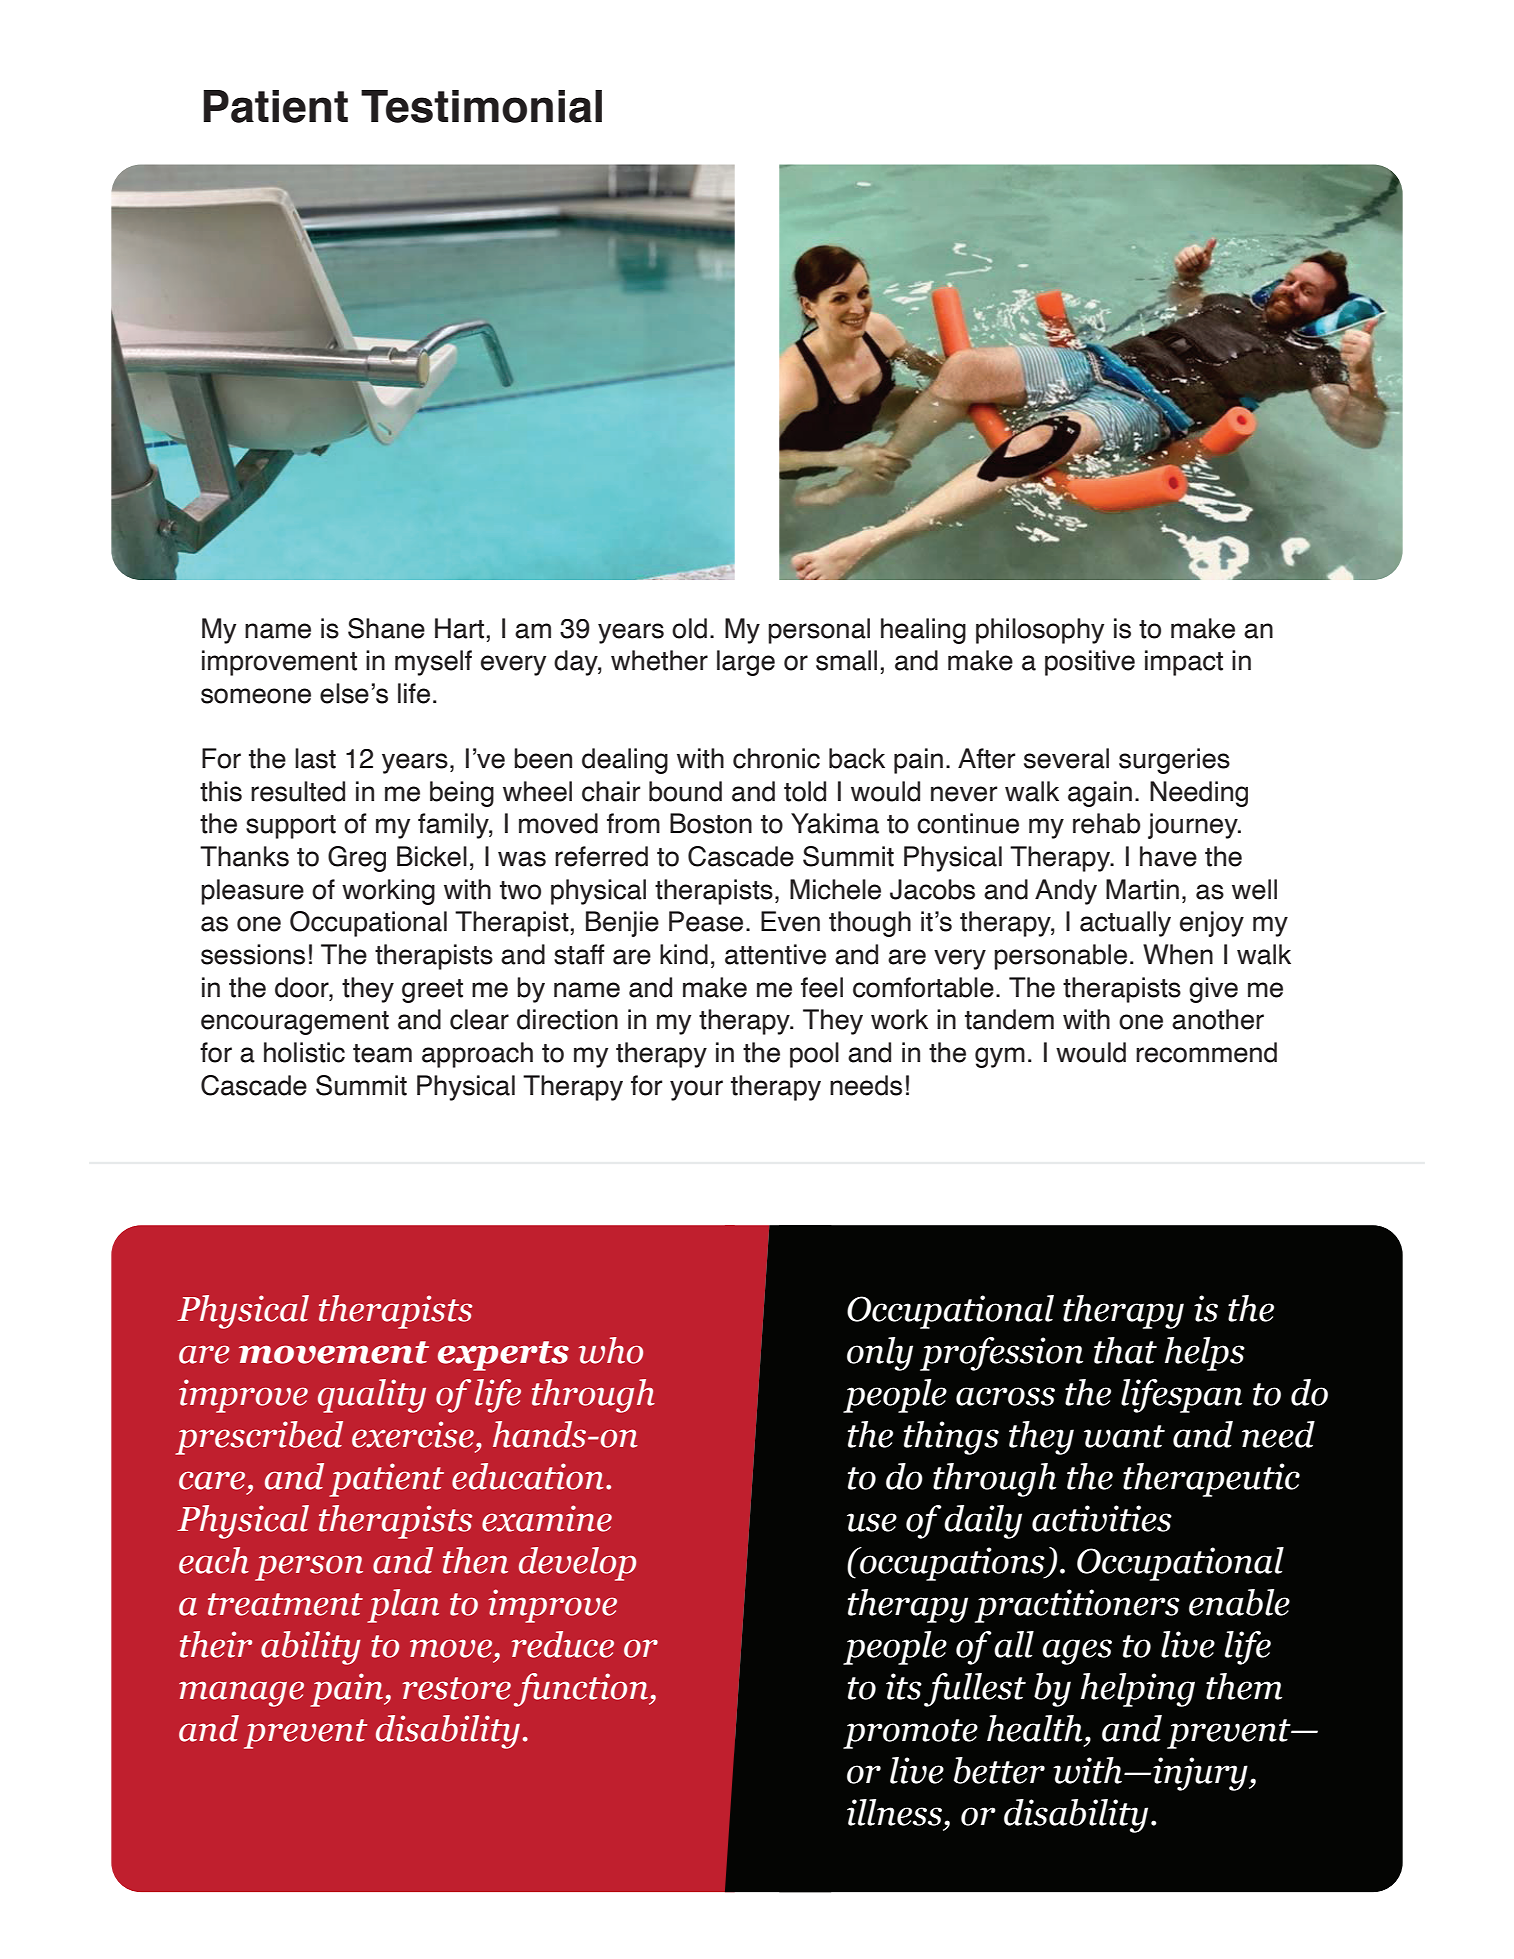 The width and height of the image is (1514, 1959). What do you see at coordinates (1040, 631) in the image?
I see `philosophy` at bounding box center [1040, 631].
